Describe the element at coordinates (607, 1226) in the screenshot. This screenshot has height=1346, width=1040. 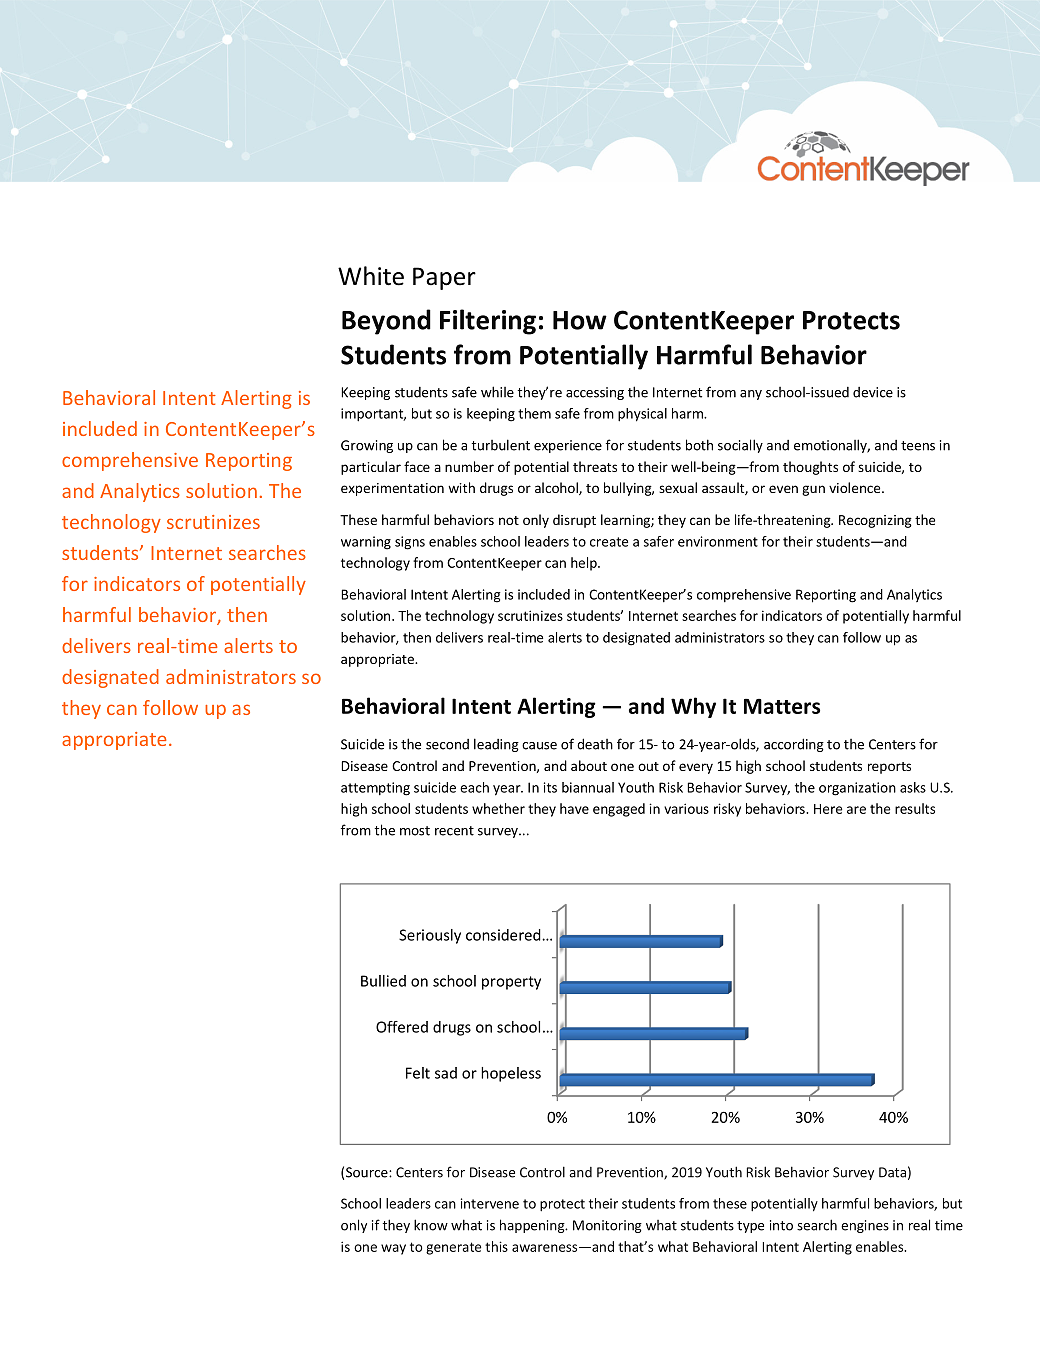
I see `Monitoring` at that location.
